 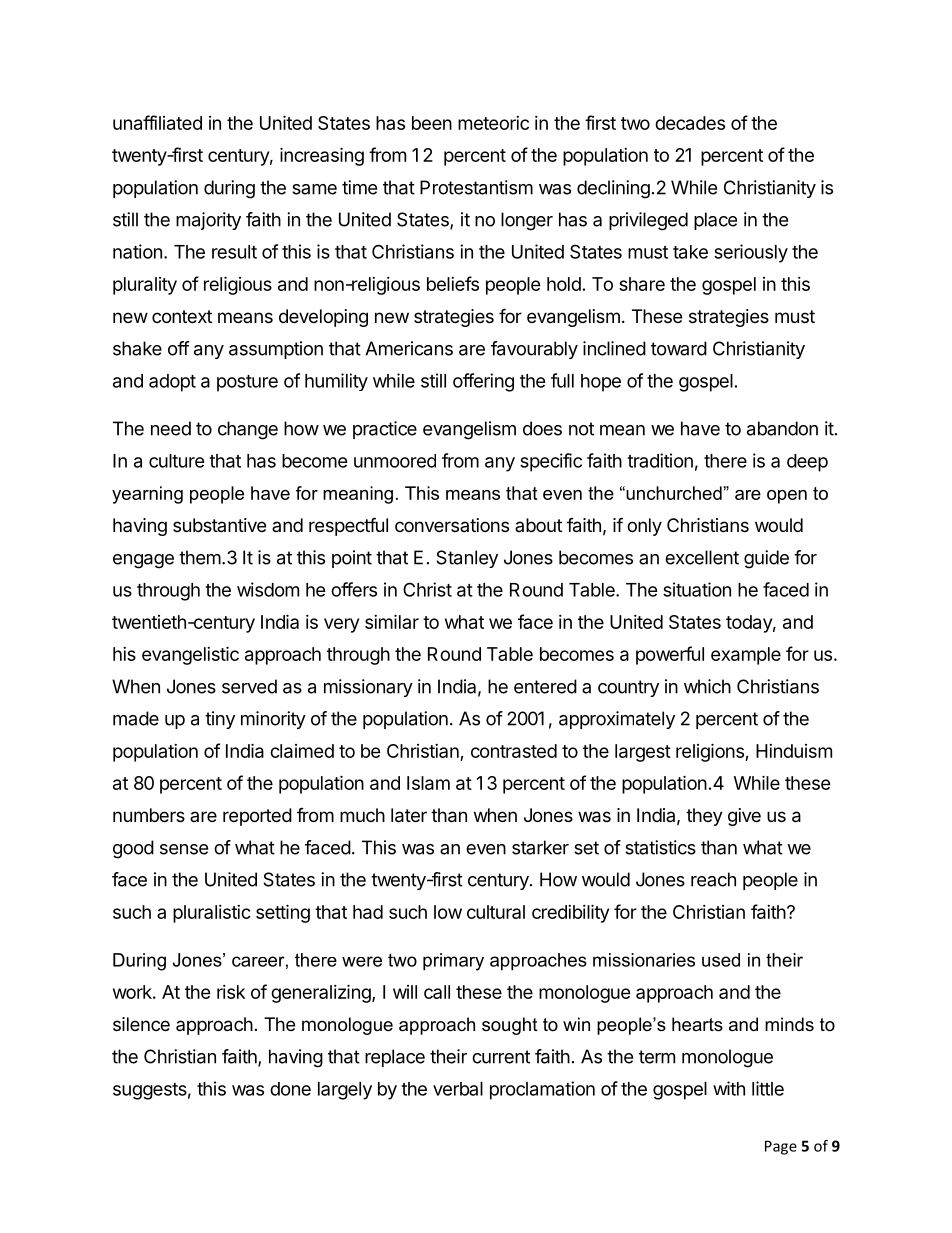 I want to click on with, so click(x=729, y=1088).
